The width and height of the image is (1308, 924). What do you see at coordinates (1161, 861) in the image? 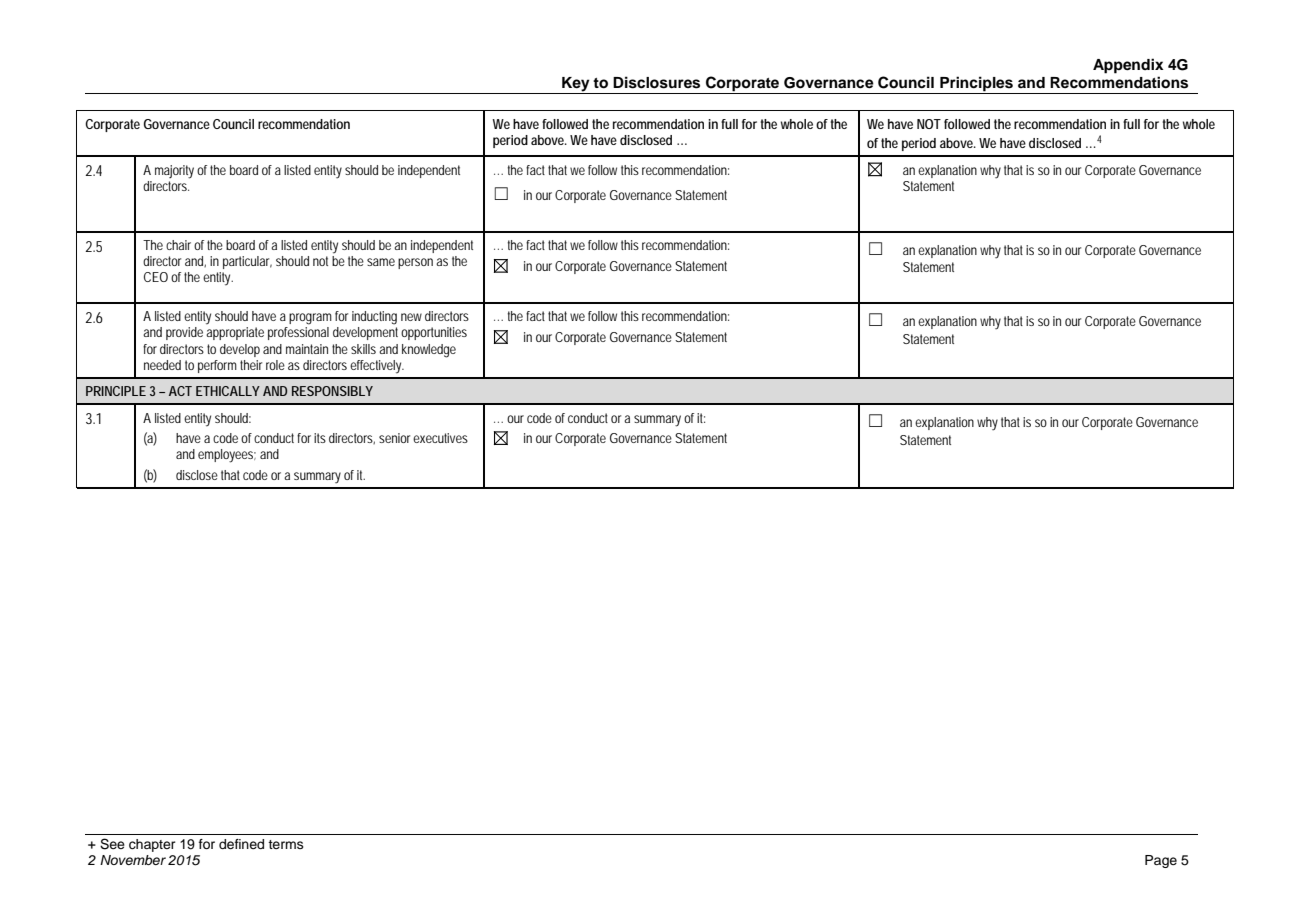
I see `Page` at bounding box center [1161, 861].
